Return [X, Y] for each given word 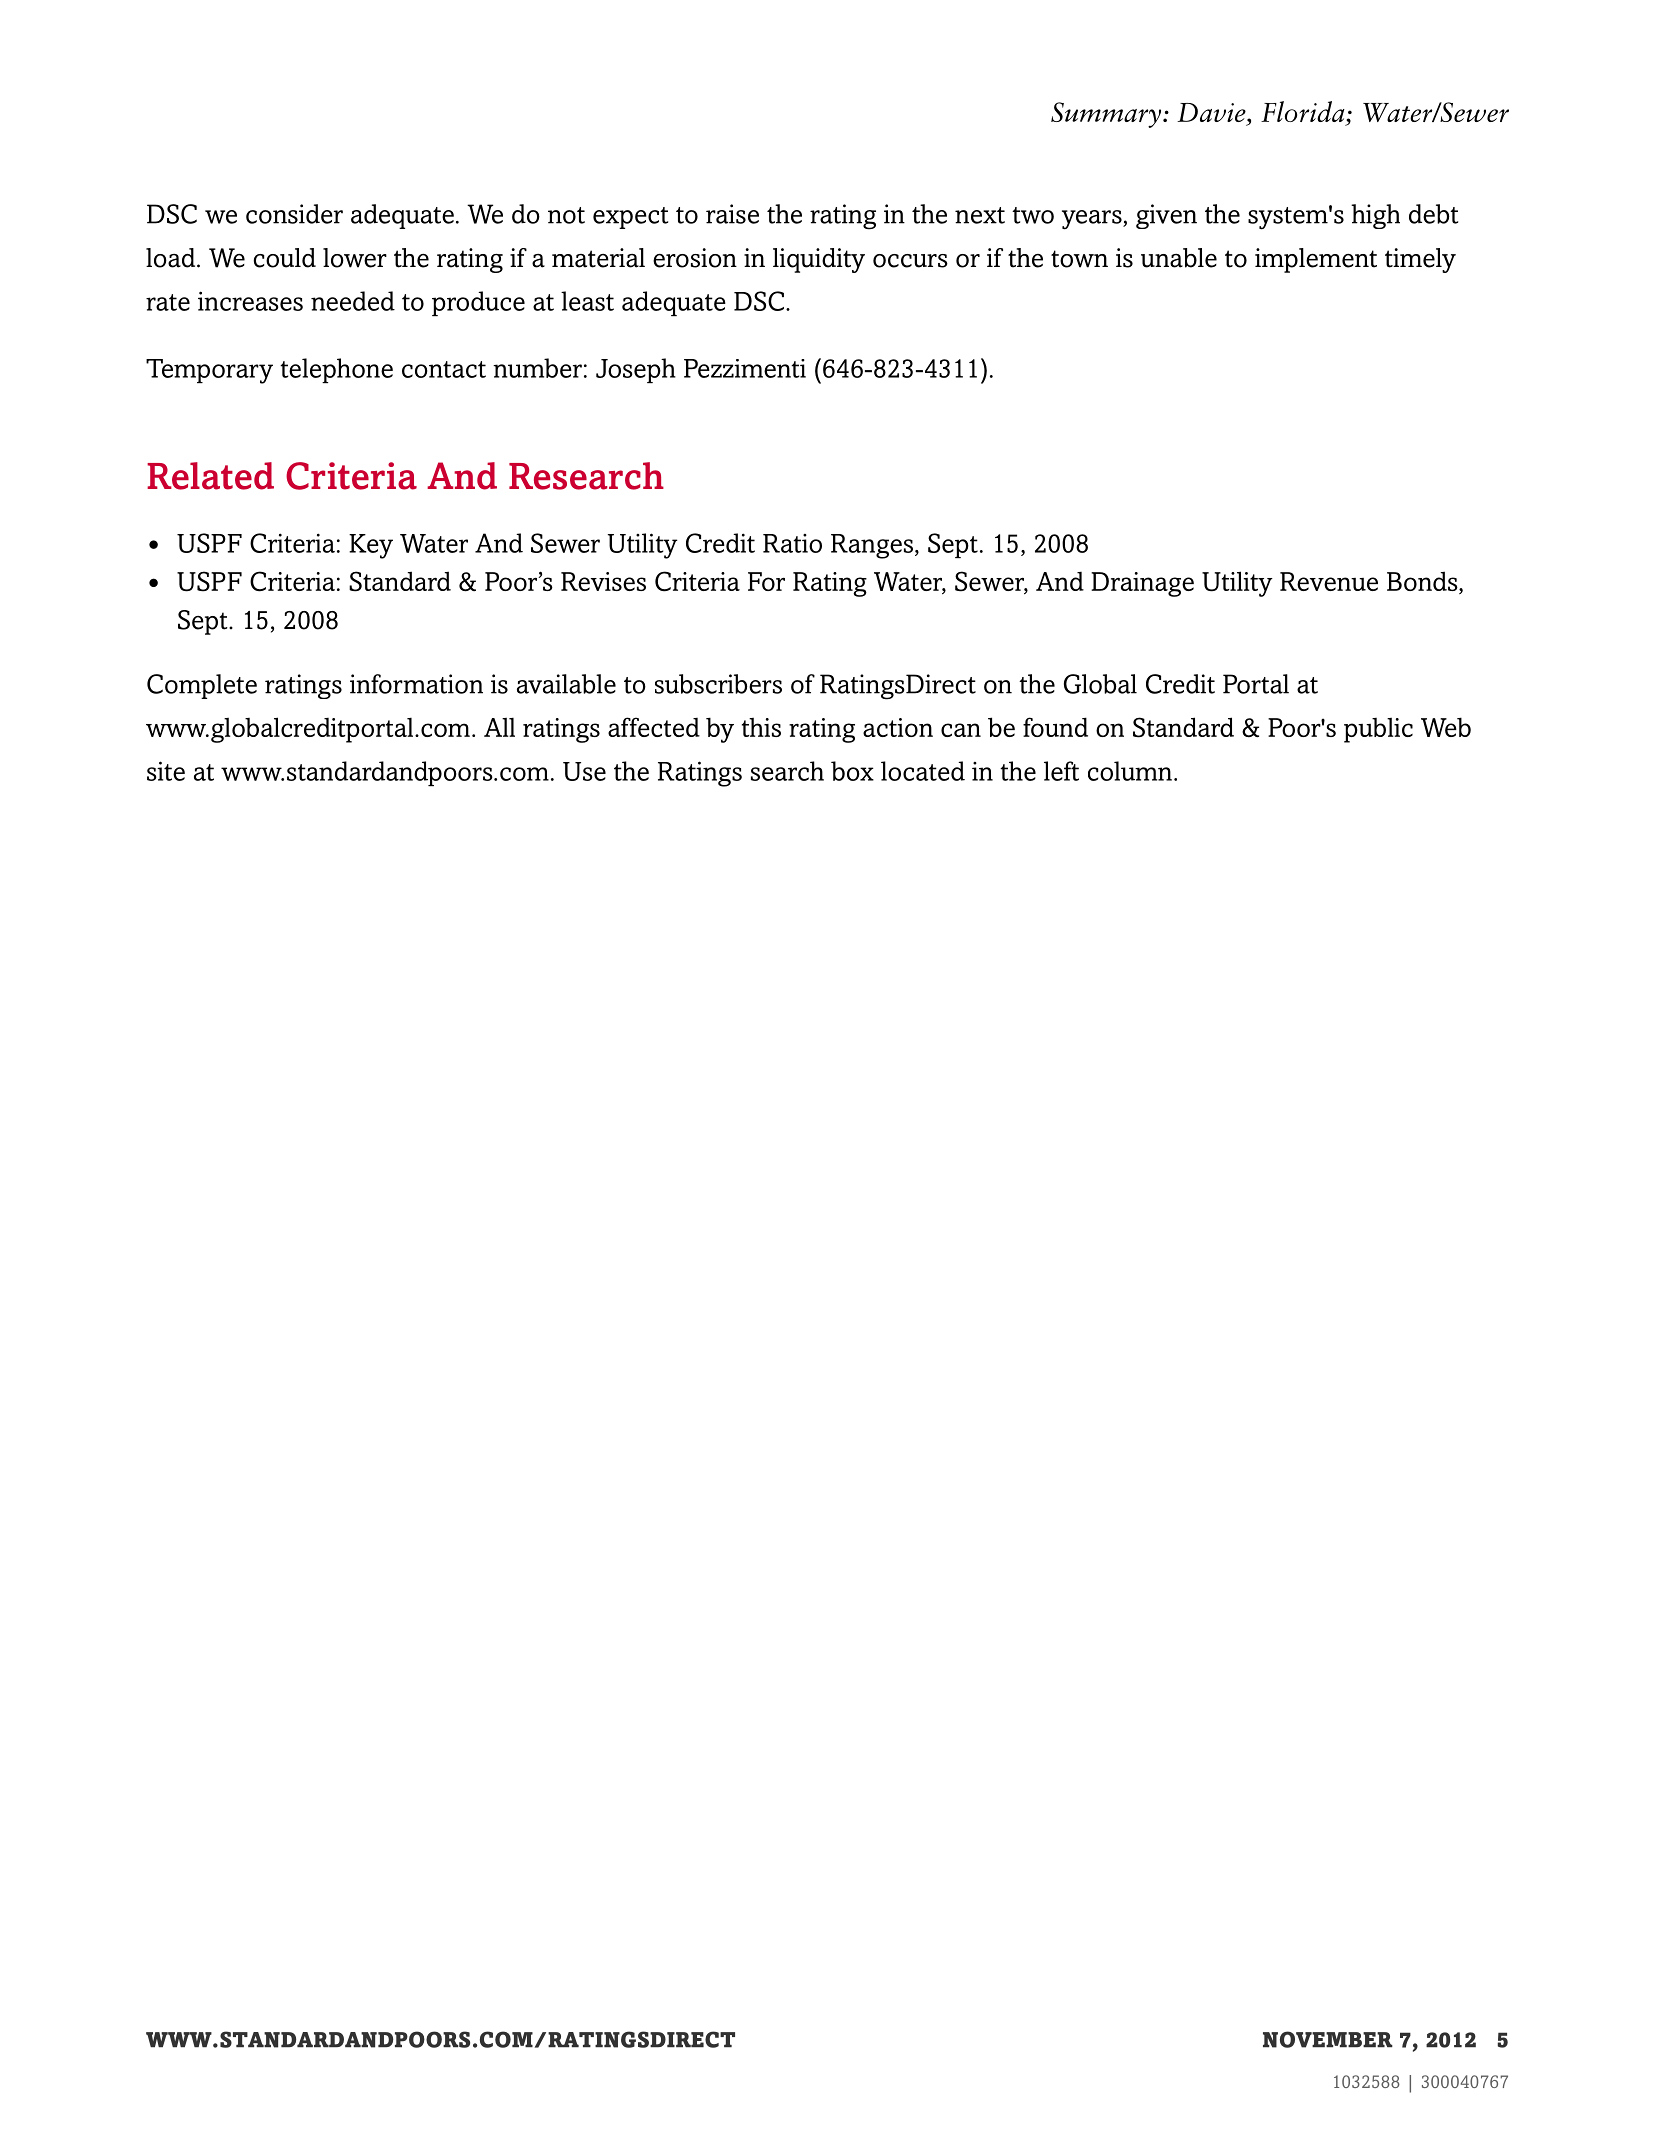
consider [294, 214]
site [166, 771]
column [1130, 771]
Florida [1304, 113]
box [852, 771]
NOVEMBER [1328, 2039]
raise [732, 214]
